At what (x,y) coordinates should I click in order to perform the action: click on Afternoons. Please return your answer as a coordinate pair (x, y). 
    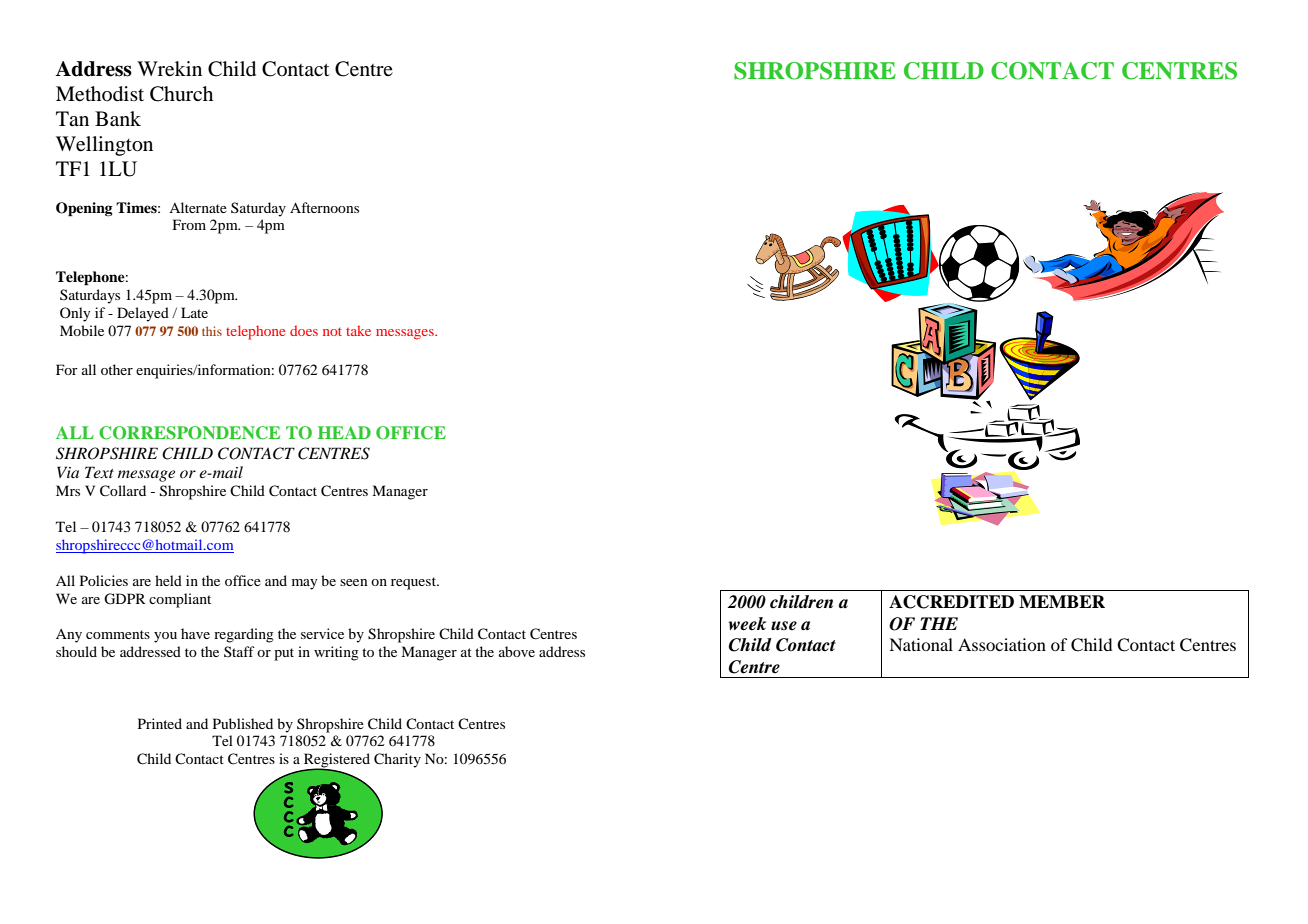
    Looking at the image, I should click on (324, 207).
